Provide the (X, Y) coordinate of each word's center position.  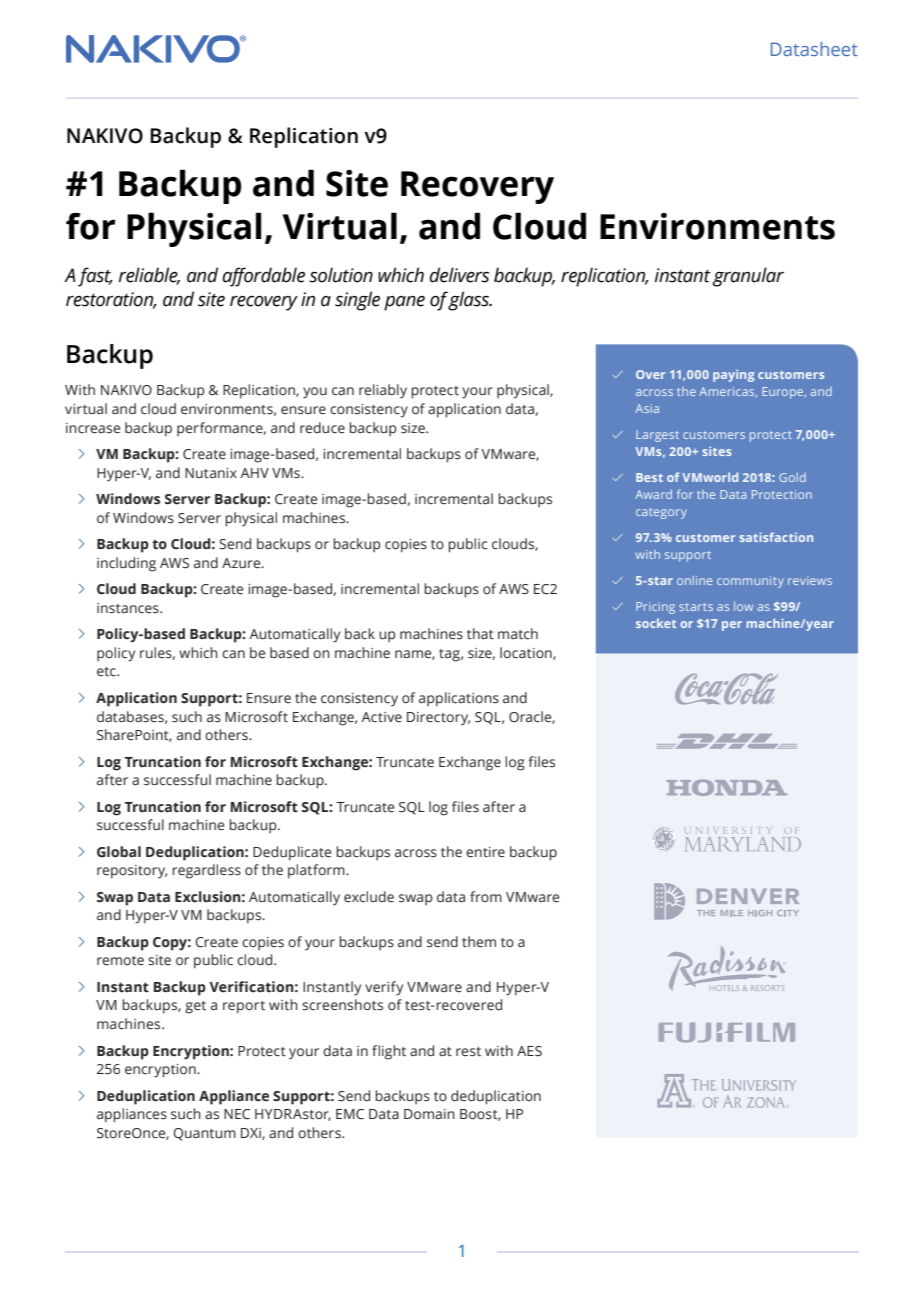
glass (469, 301)
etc (107, 672)
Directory (438, 719)
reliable (149, 275)
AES (529, 1051)
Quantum (204, 1134)
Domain (429, 1114)
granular (748, 277)
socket (656, 623)
